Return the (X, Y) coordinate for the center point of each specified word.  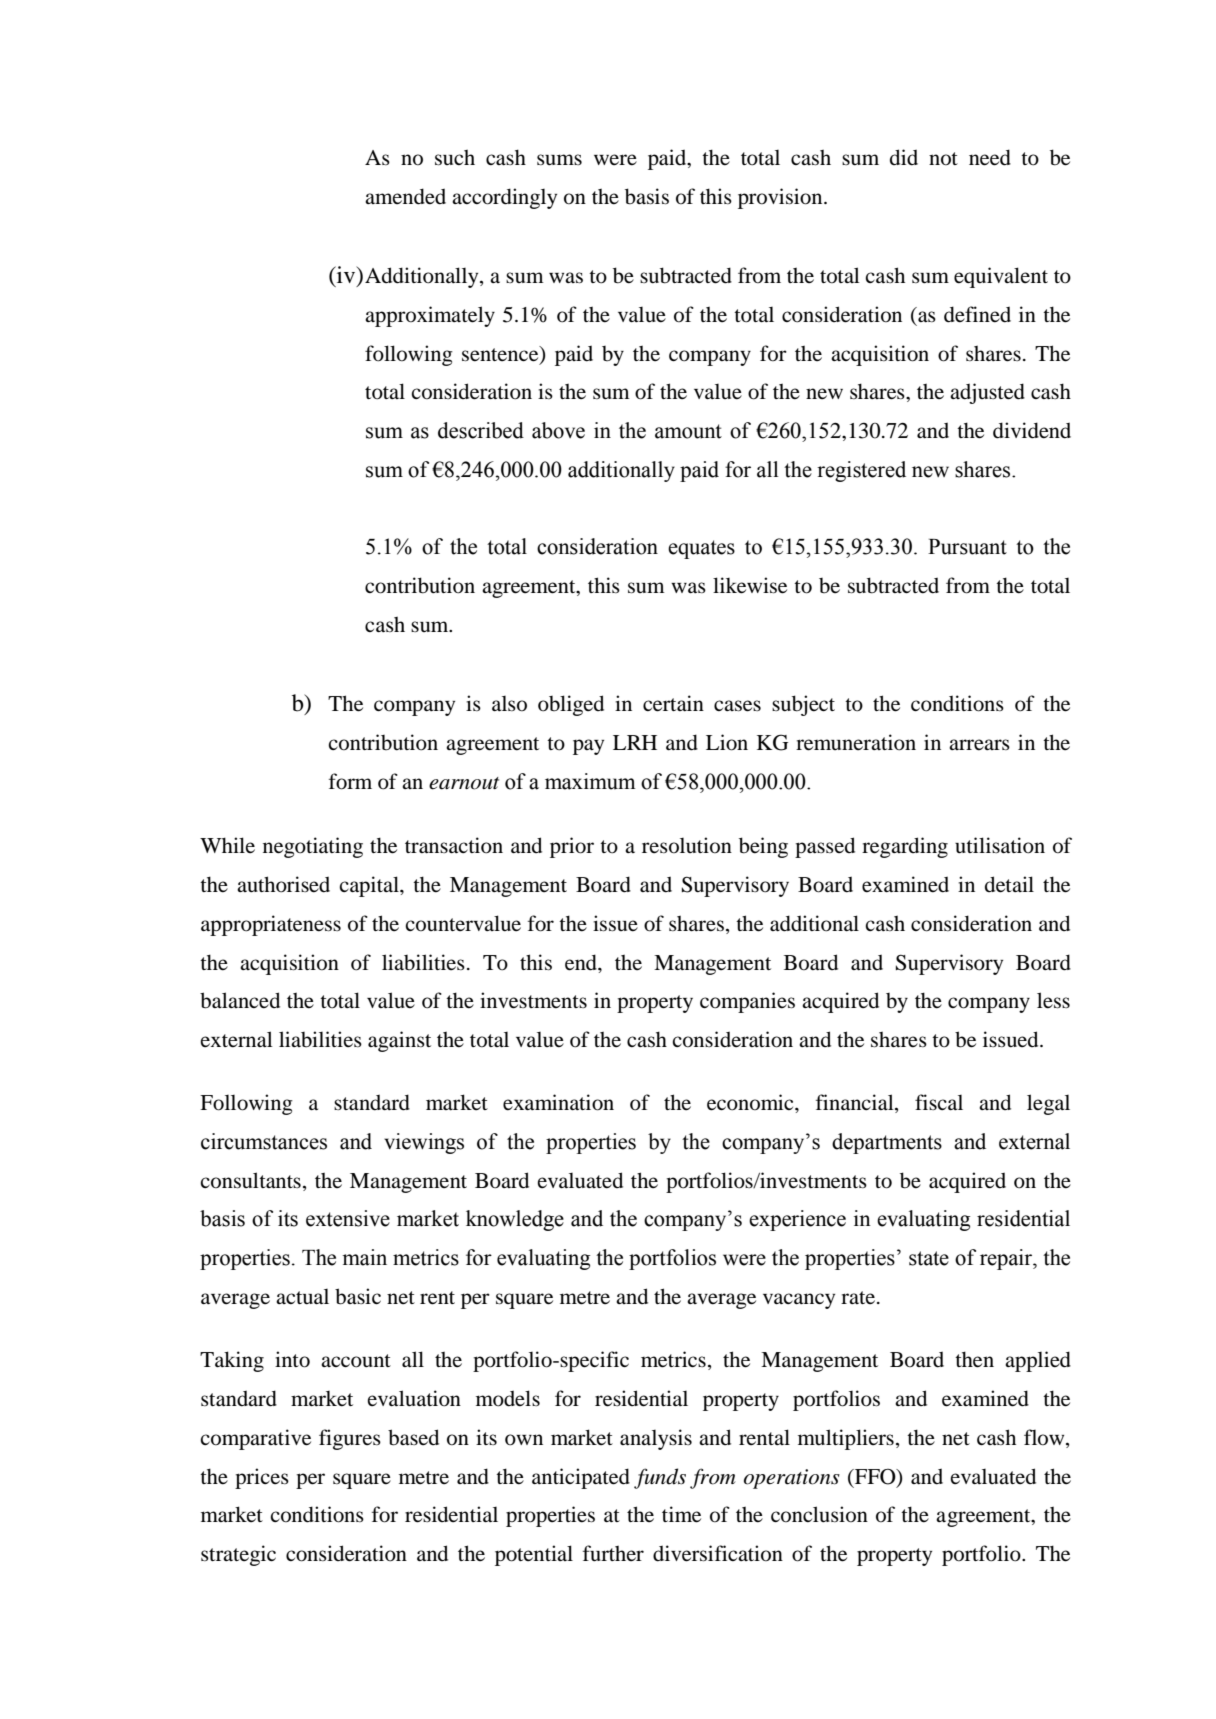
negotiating (313, 847)
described (481, 430)
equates (701, 549)
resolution (687, 845)
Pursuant (967, 547)
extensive (348, 1218)
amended (405, 196)
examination (558, 1102)
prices (262, 1478)
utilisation (1000, 845)
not (943, 159)
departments (887, 1143)
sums (559, 160)
